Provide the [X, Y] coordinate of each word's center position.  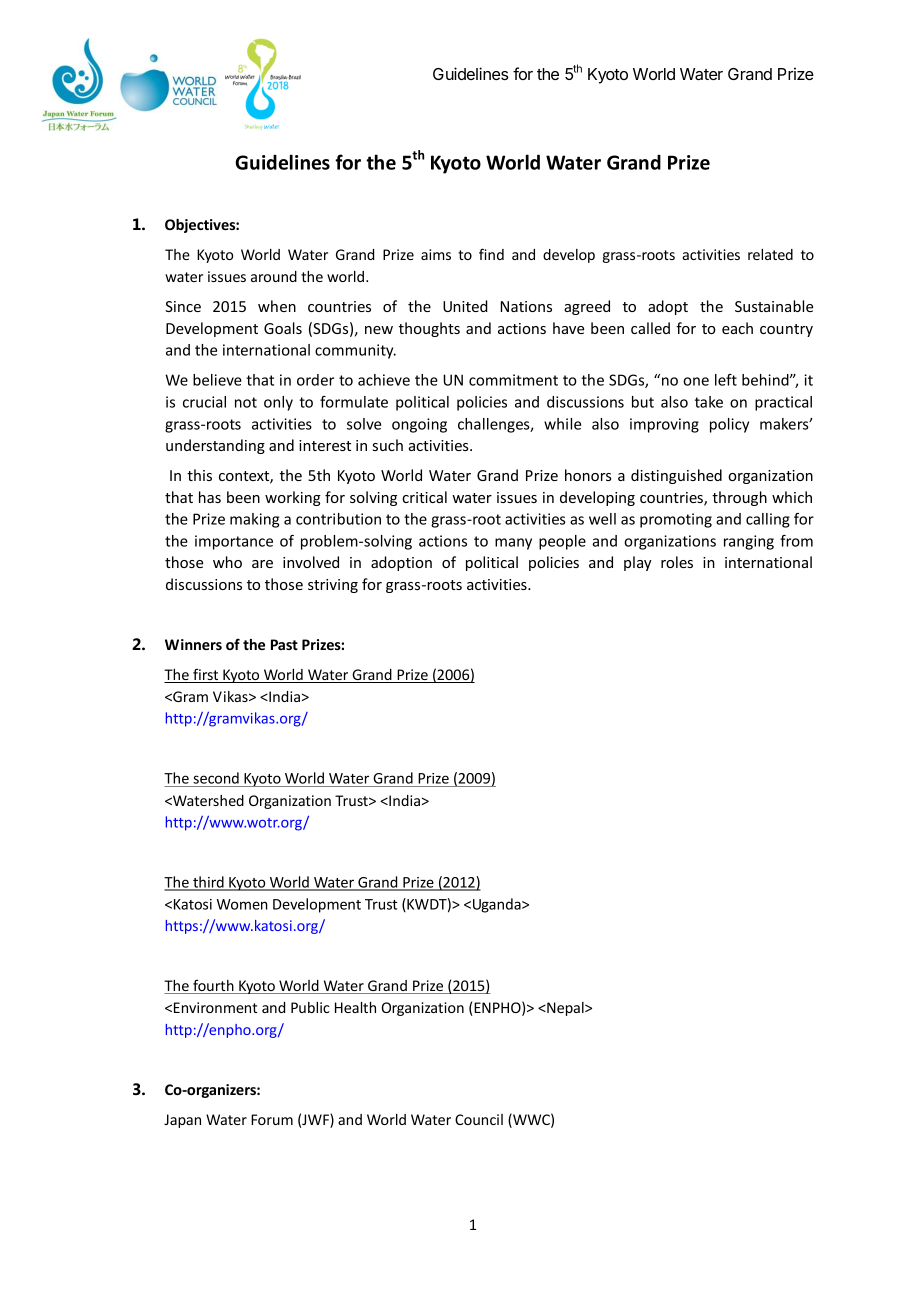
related [770, 254]
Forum [272, 1119]
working [293, 498]
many [513, 544]
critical [424, 497]
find [491, 254]
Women [242, 904]
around [274, 276]
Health [355, 1007]
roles [677, 562]
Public [310, 1007]
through [739, 498]
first [206, 675]
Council [479, 1119]
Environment [215, 1007]
